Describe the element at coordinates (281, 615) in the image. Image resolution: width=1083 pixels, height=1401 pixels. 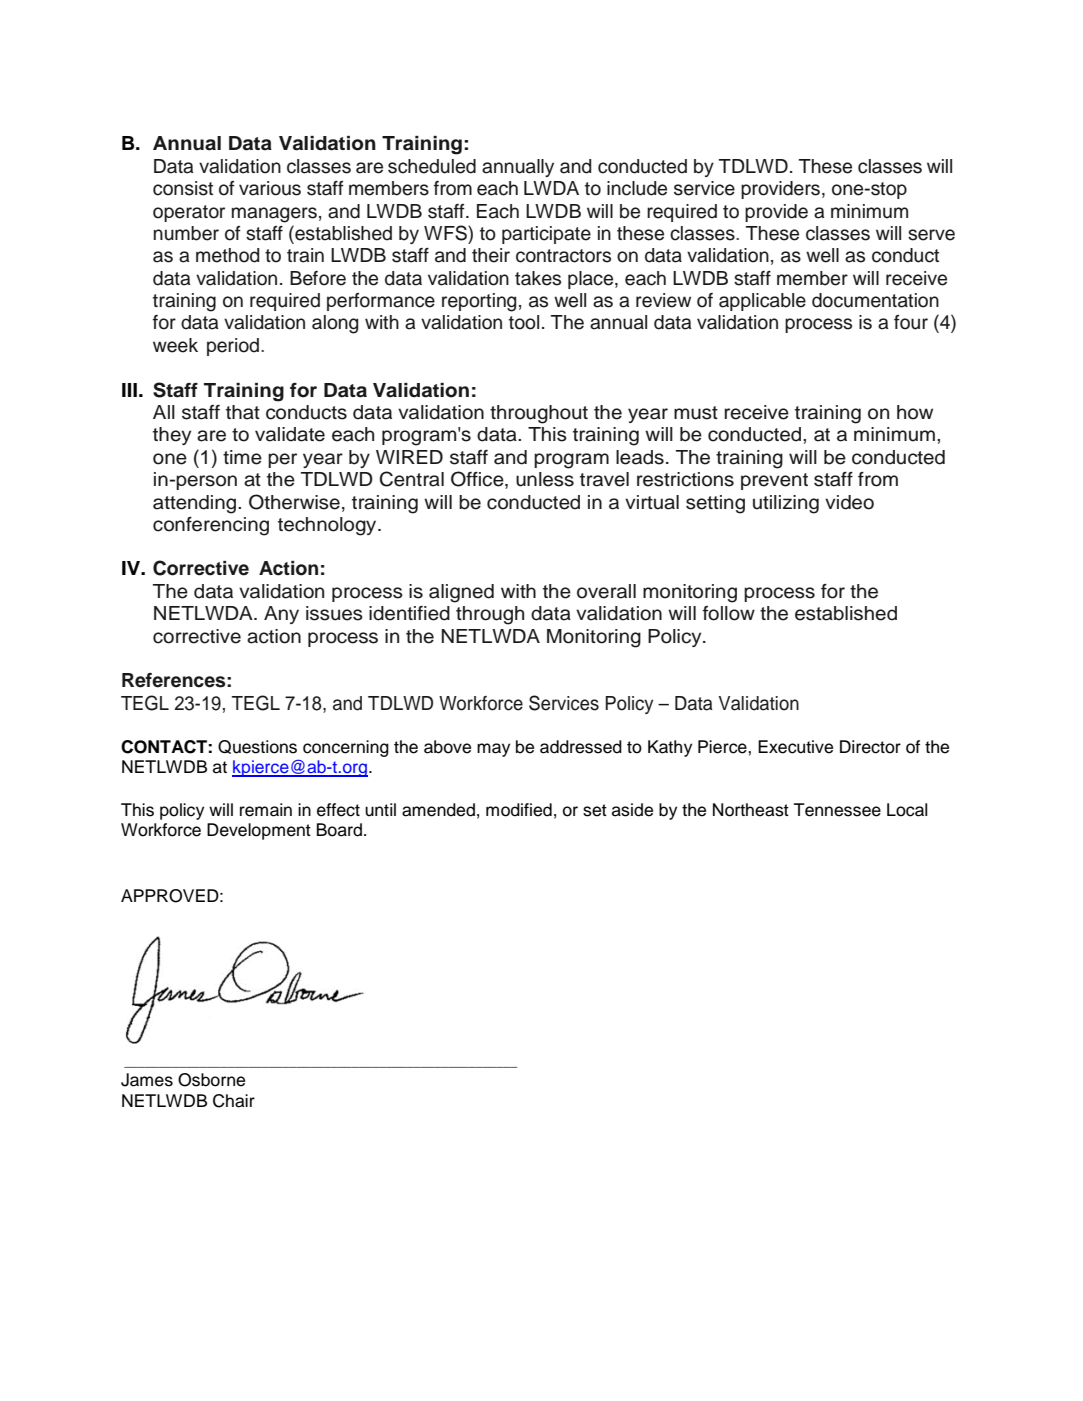
I see `Any` at that location.
